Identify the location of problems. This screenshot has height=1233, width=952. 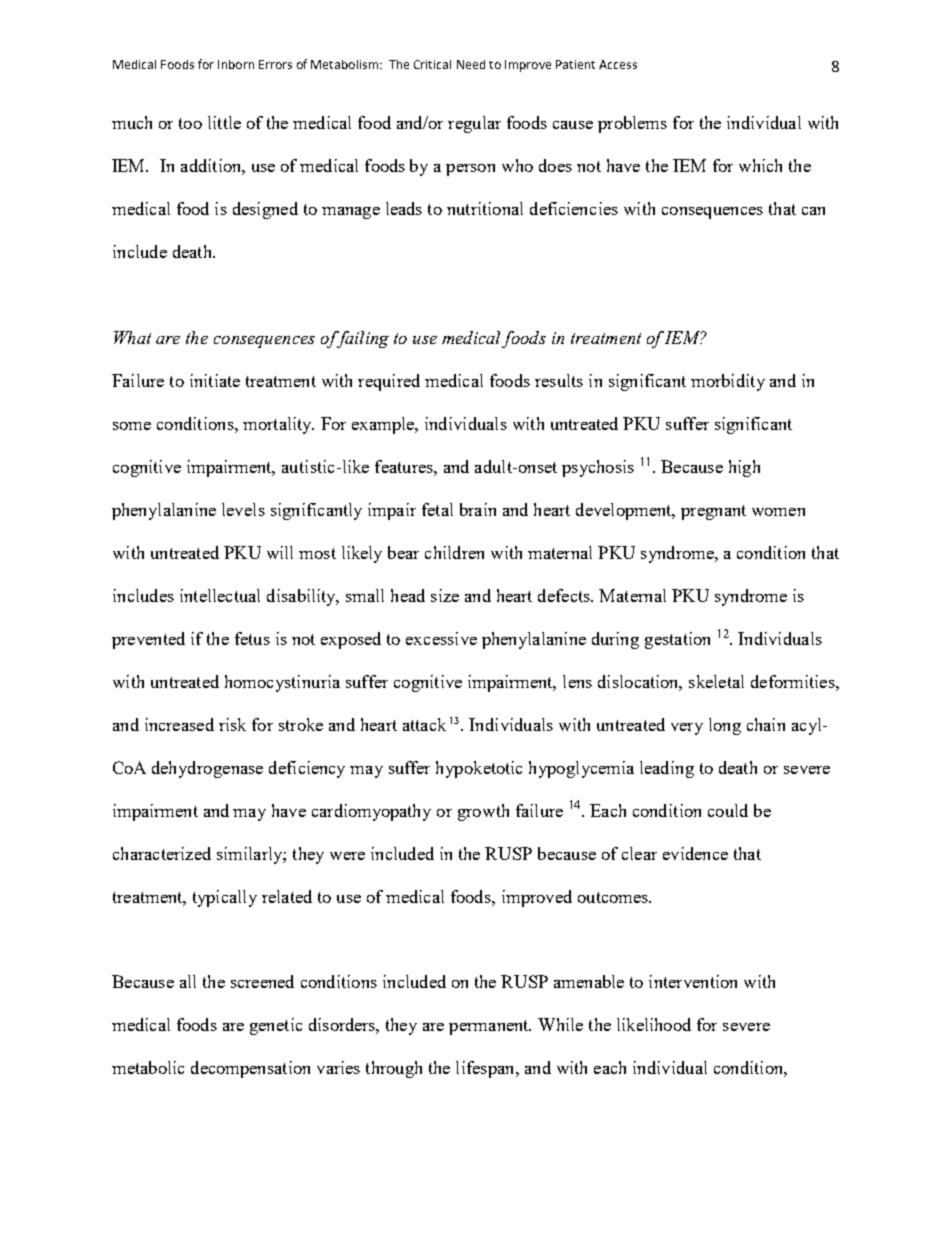
(632, 124).
